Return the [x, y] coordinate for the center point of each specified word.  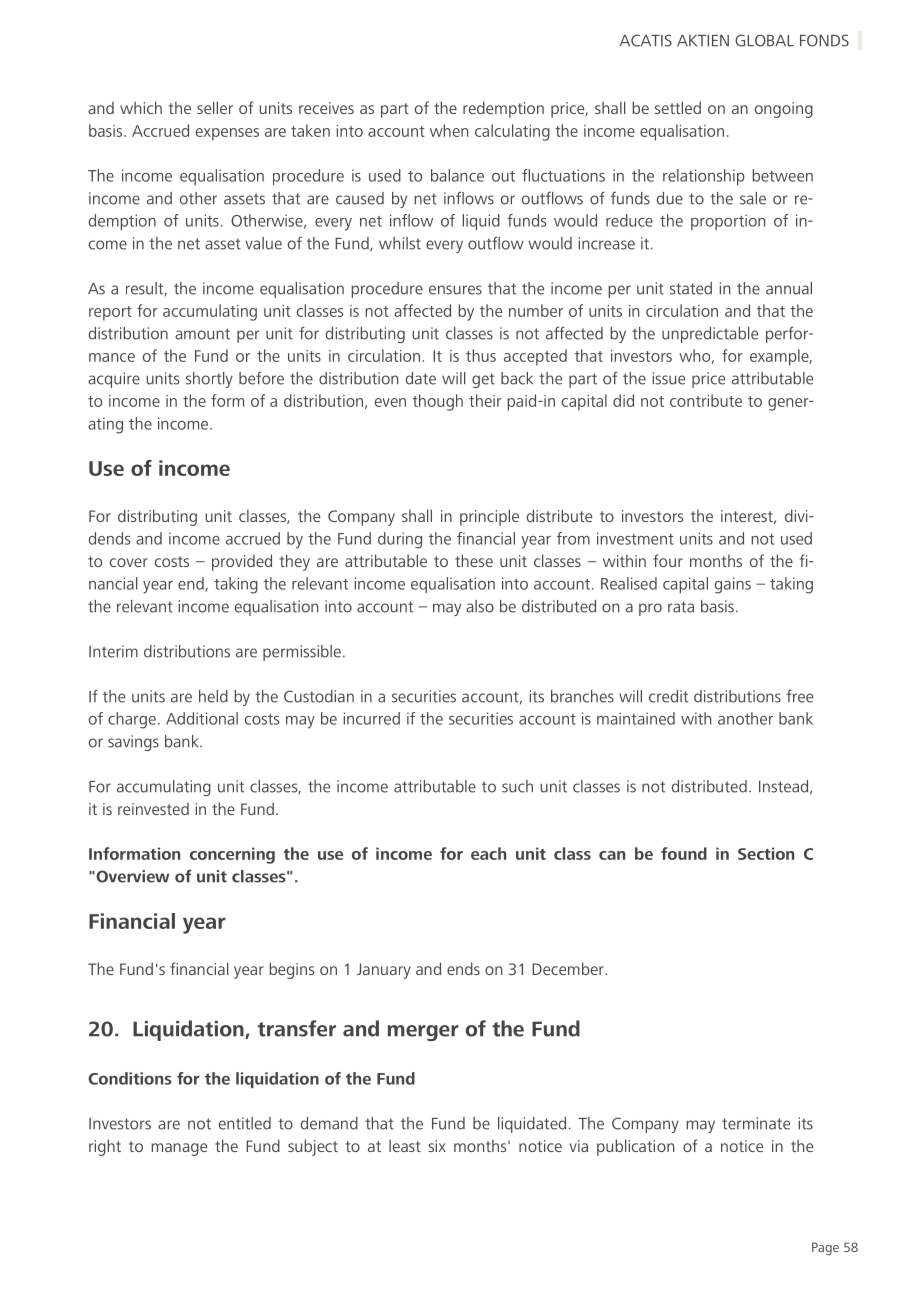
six [437, 1146]
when [449, 130]
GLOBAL [764, 40]
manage [179, 1149]
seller [215, 107]
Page [825, 1248]
